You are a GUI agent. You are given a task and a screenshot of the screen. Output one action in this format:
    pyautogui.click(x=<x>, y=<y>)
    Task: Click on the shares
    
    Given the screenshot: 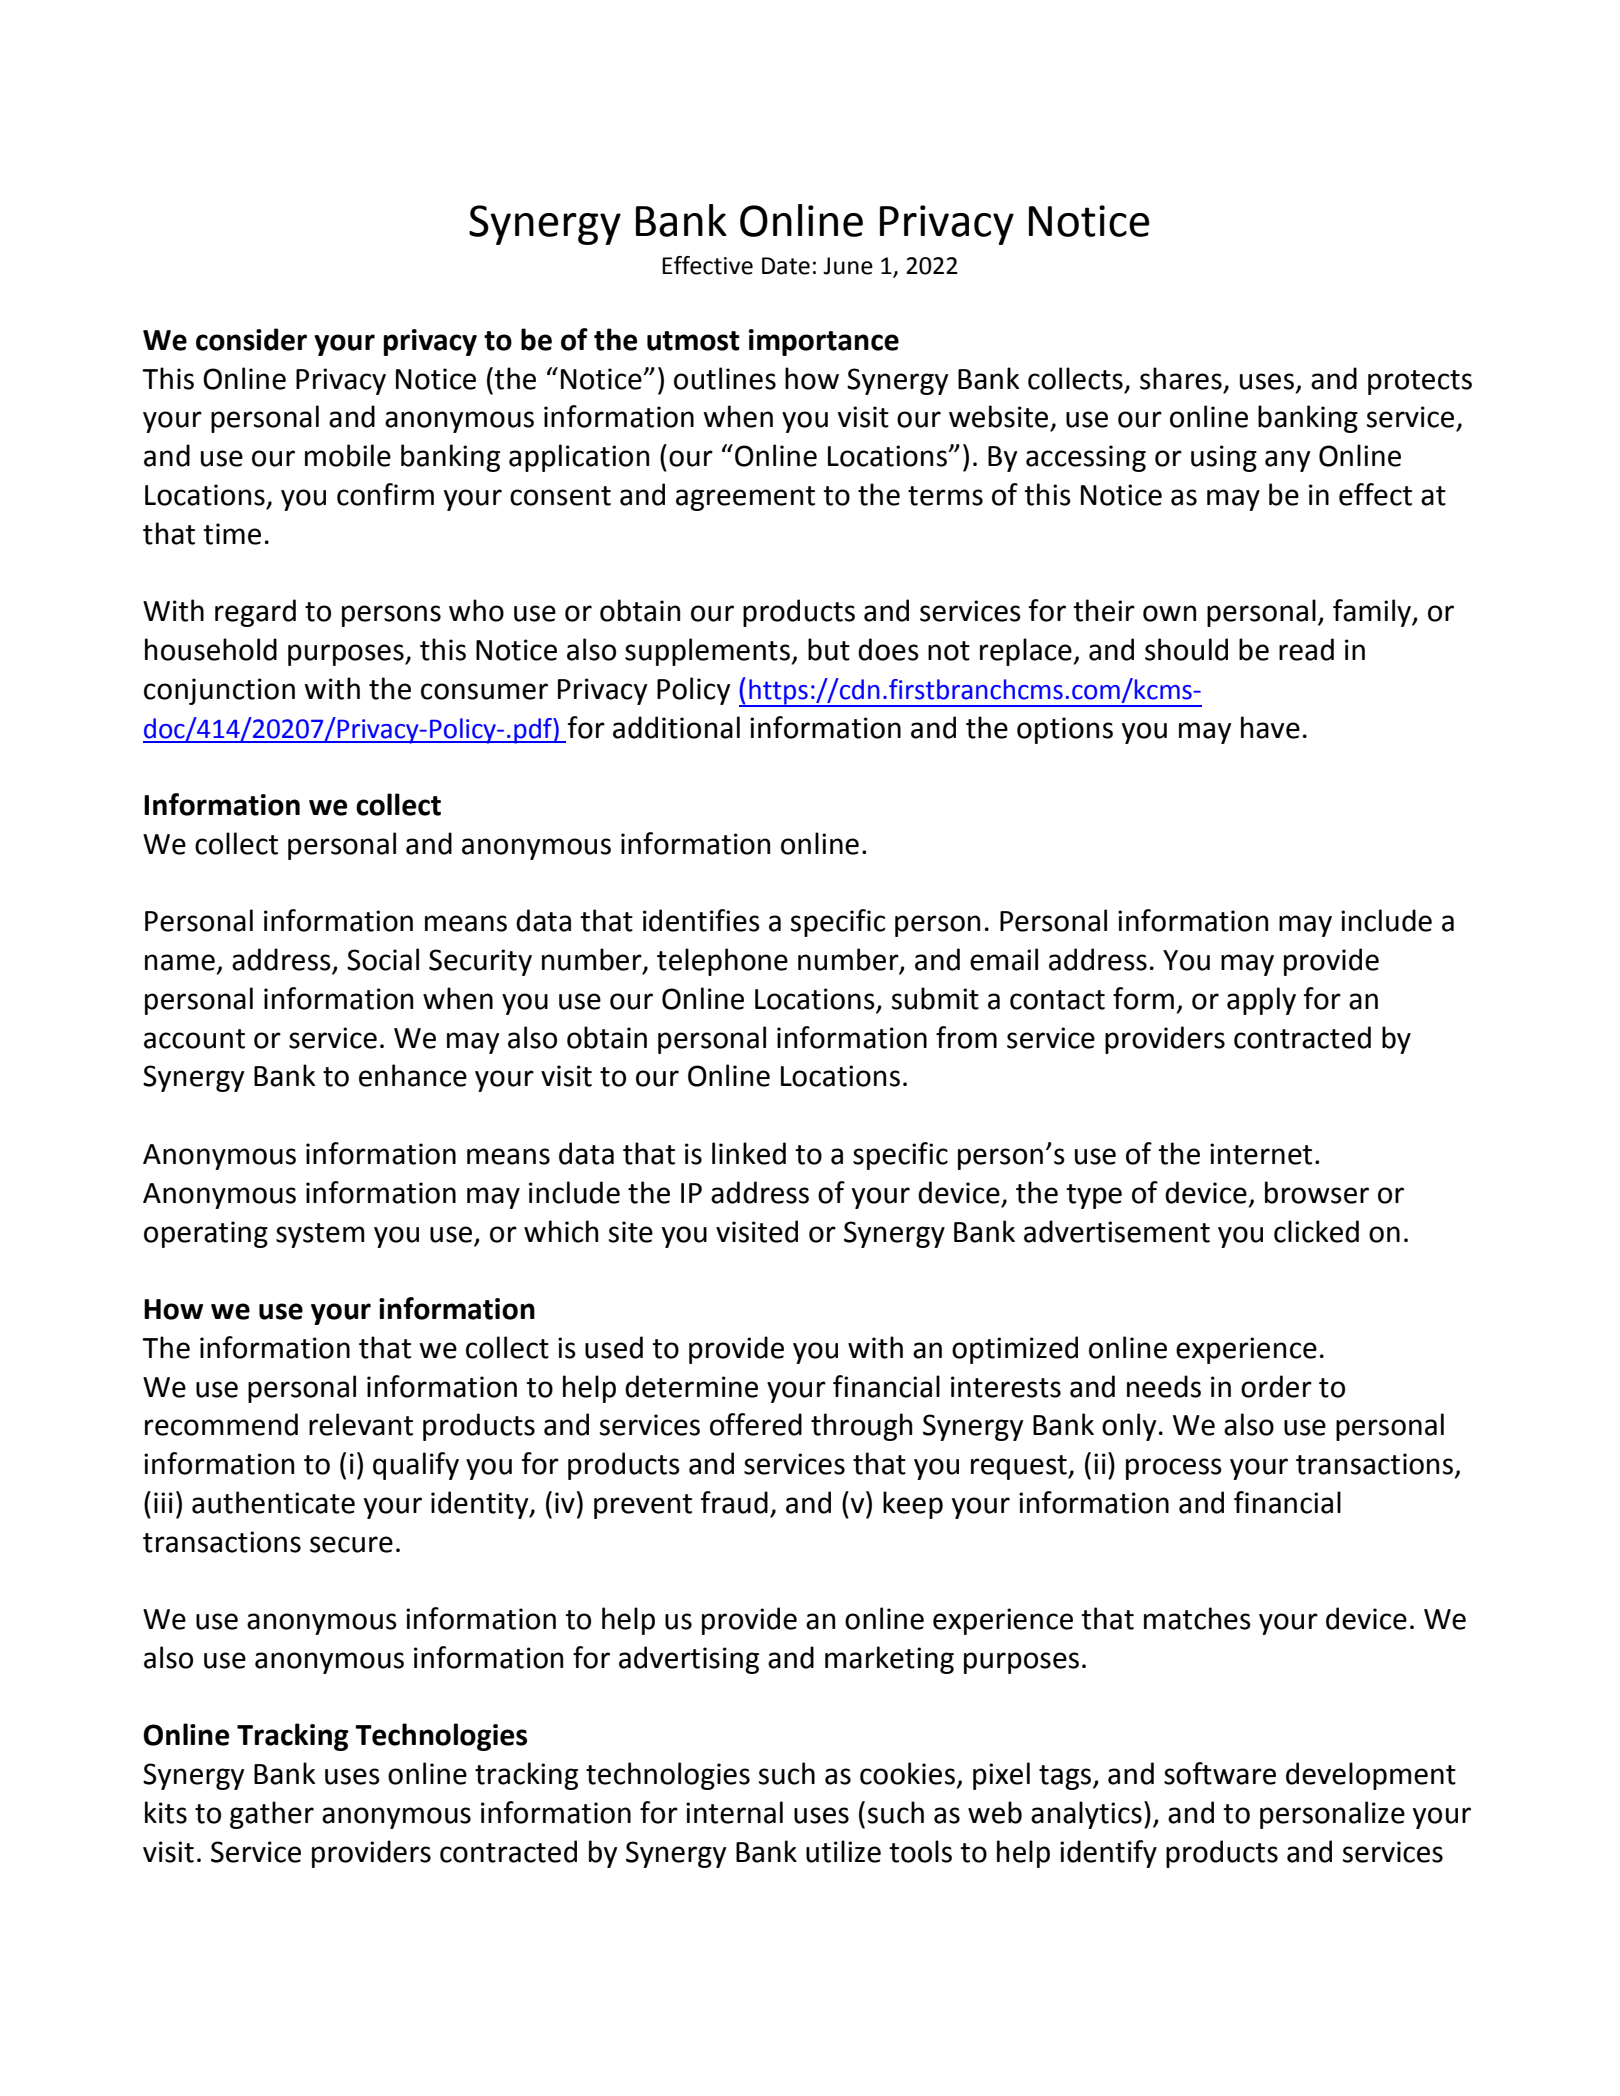 What is the action you would take?
    pyautogui.click(x=1181, y=378)
